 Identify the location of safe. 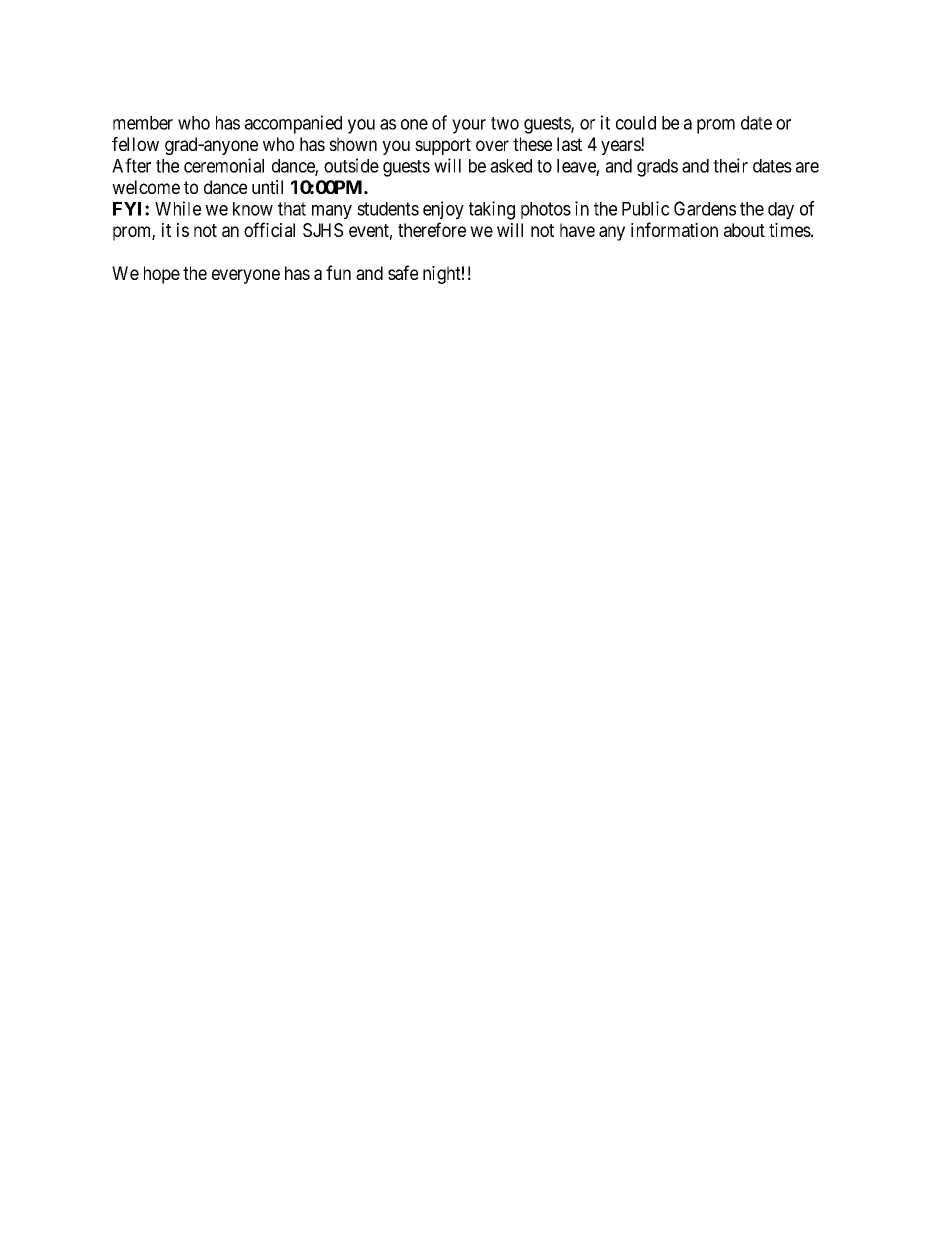
(403, 272).
